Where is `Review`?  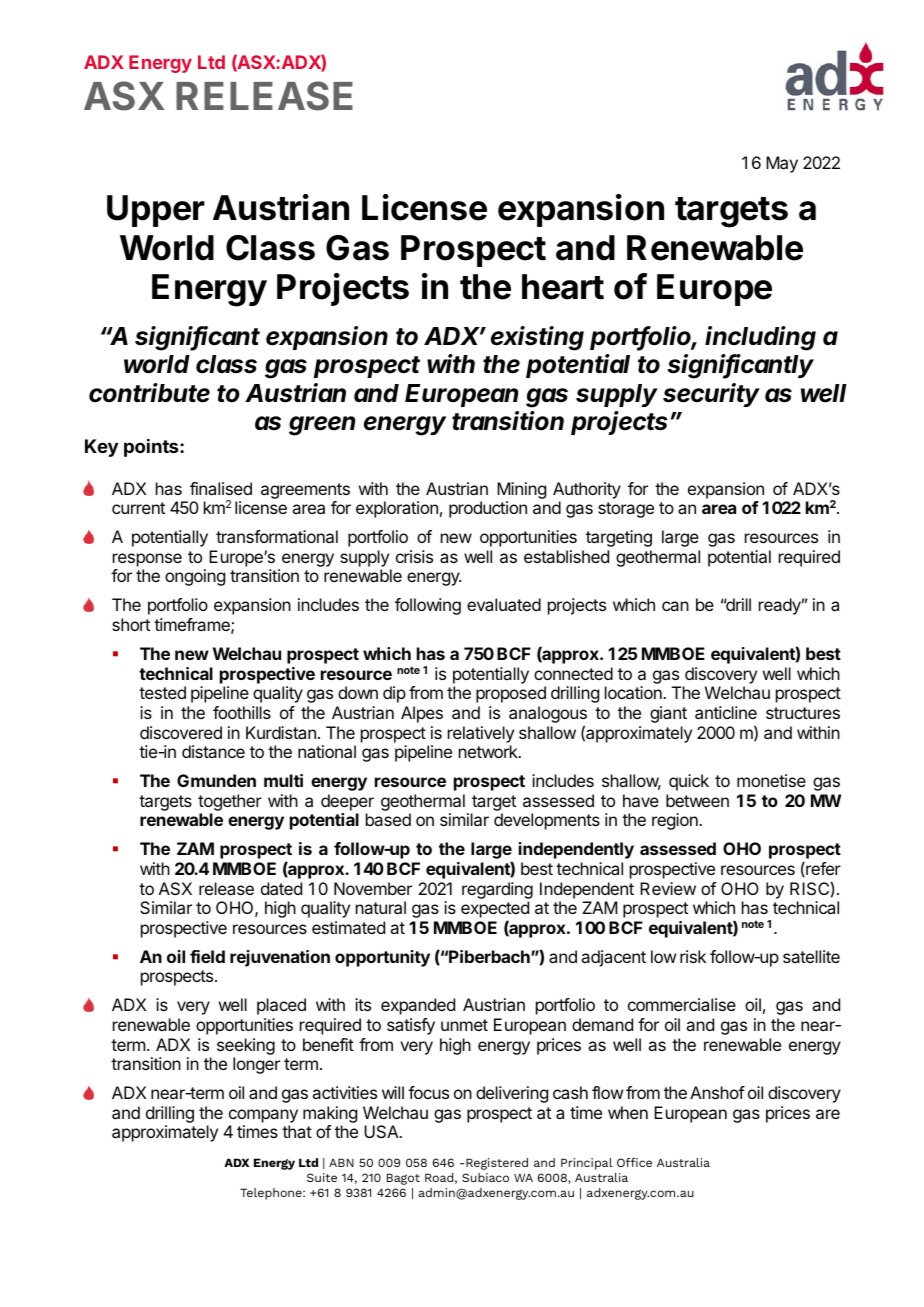
Review is located at coordinates (668, 888).
